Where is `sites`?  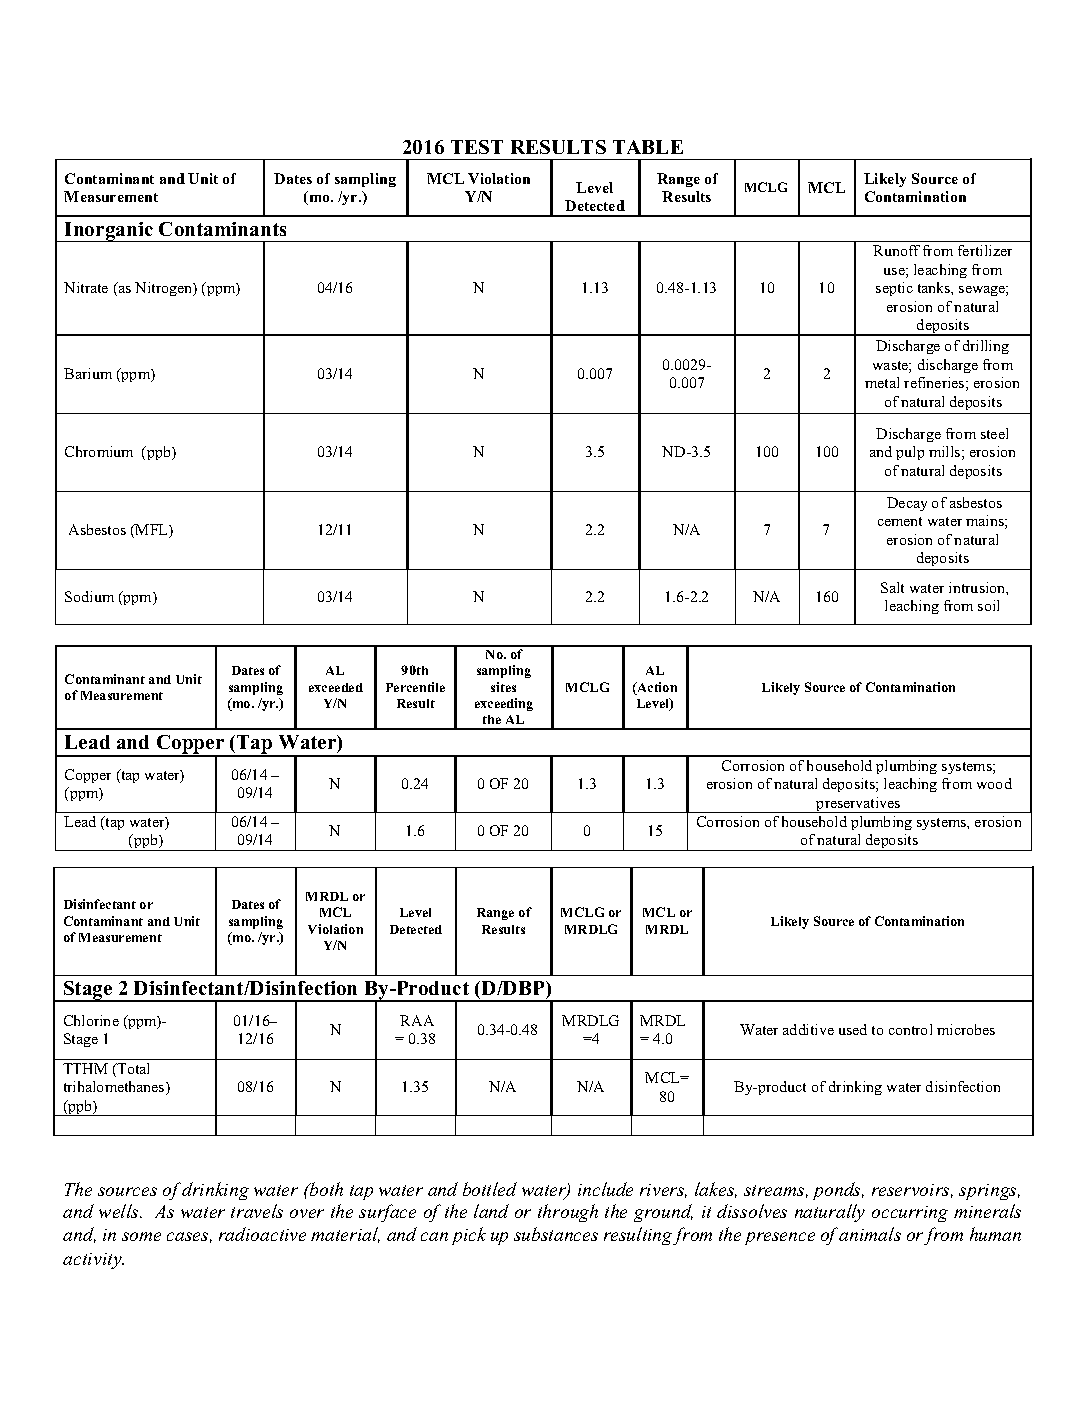
sites is located at coordinates (503, 687).
